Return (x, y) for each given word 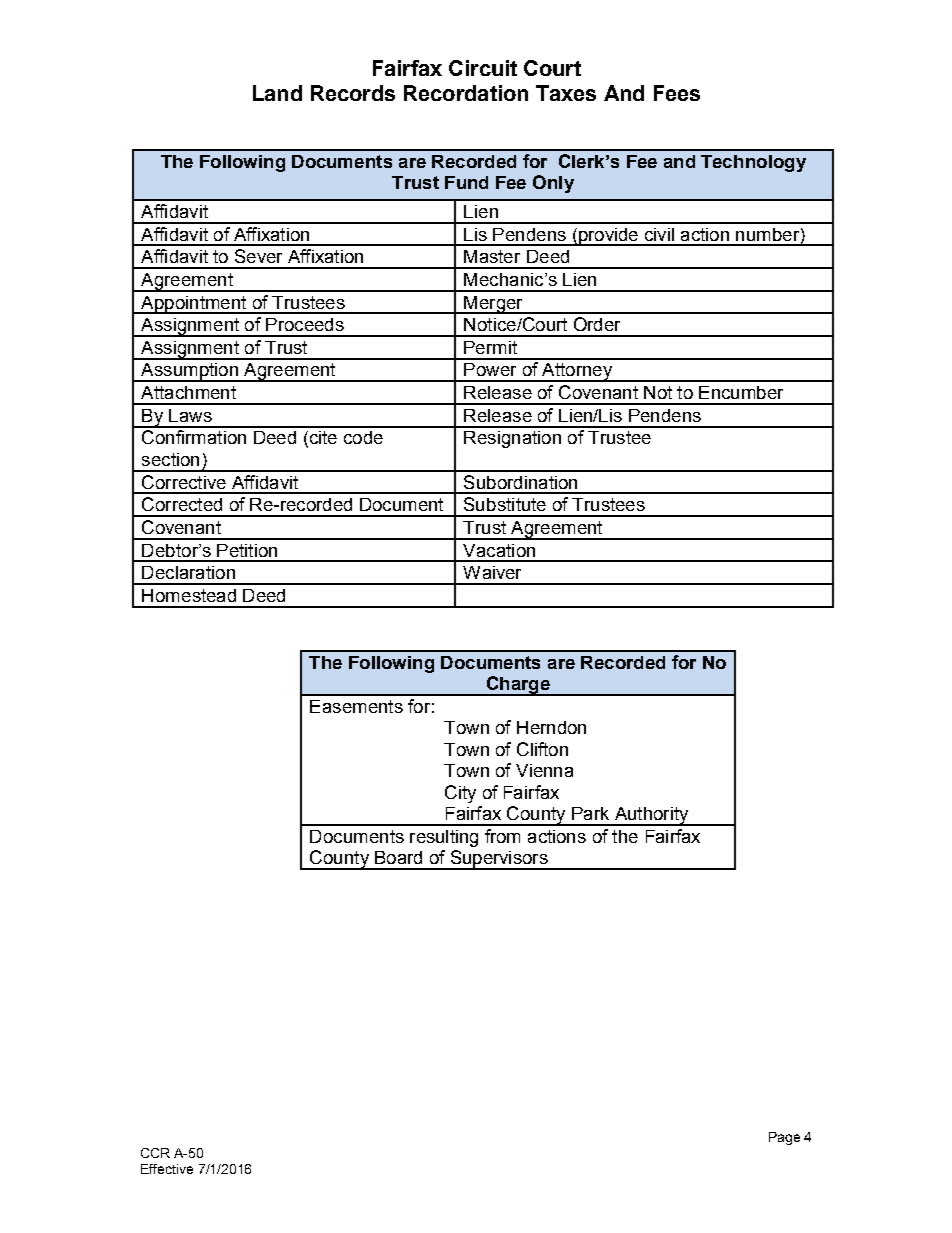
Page (784, 1138)
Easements (356, 706)
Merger (493, 305)
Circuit (483, 68)
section (170, 459)
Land (277, 93)
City (460, 794)
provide (609, 237)
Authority (651, 816)
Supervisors (499, 860)
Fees (677, 93)
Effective (167, 1169)
